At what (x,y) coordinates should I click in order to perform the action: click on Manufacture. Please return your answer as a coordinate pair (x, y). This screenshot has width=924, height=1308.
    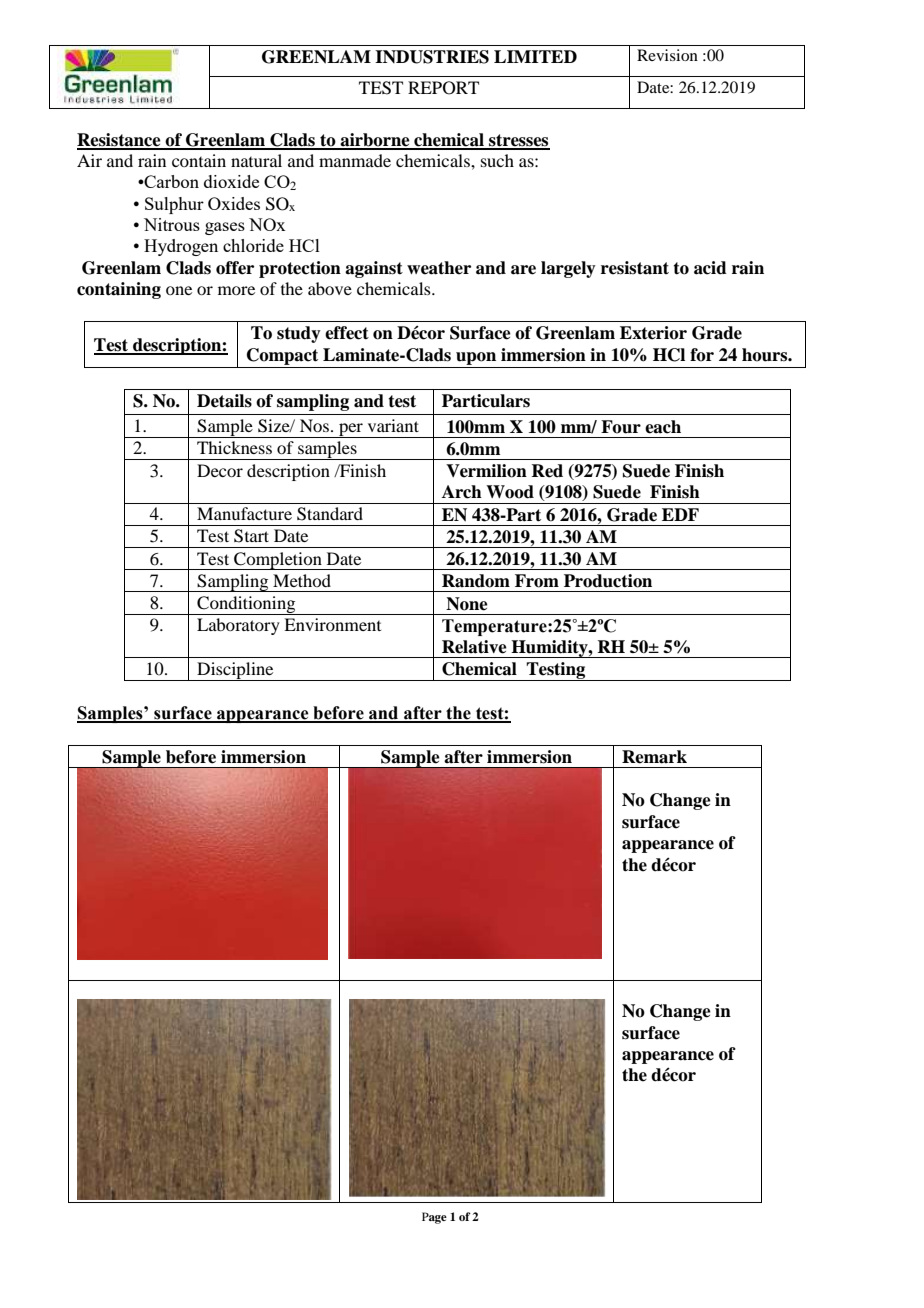
    Looking at the image, I should click on (244, 513).
